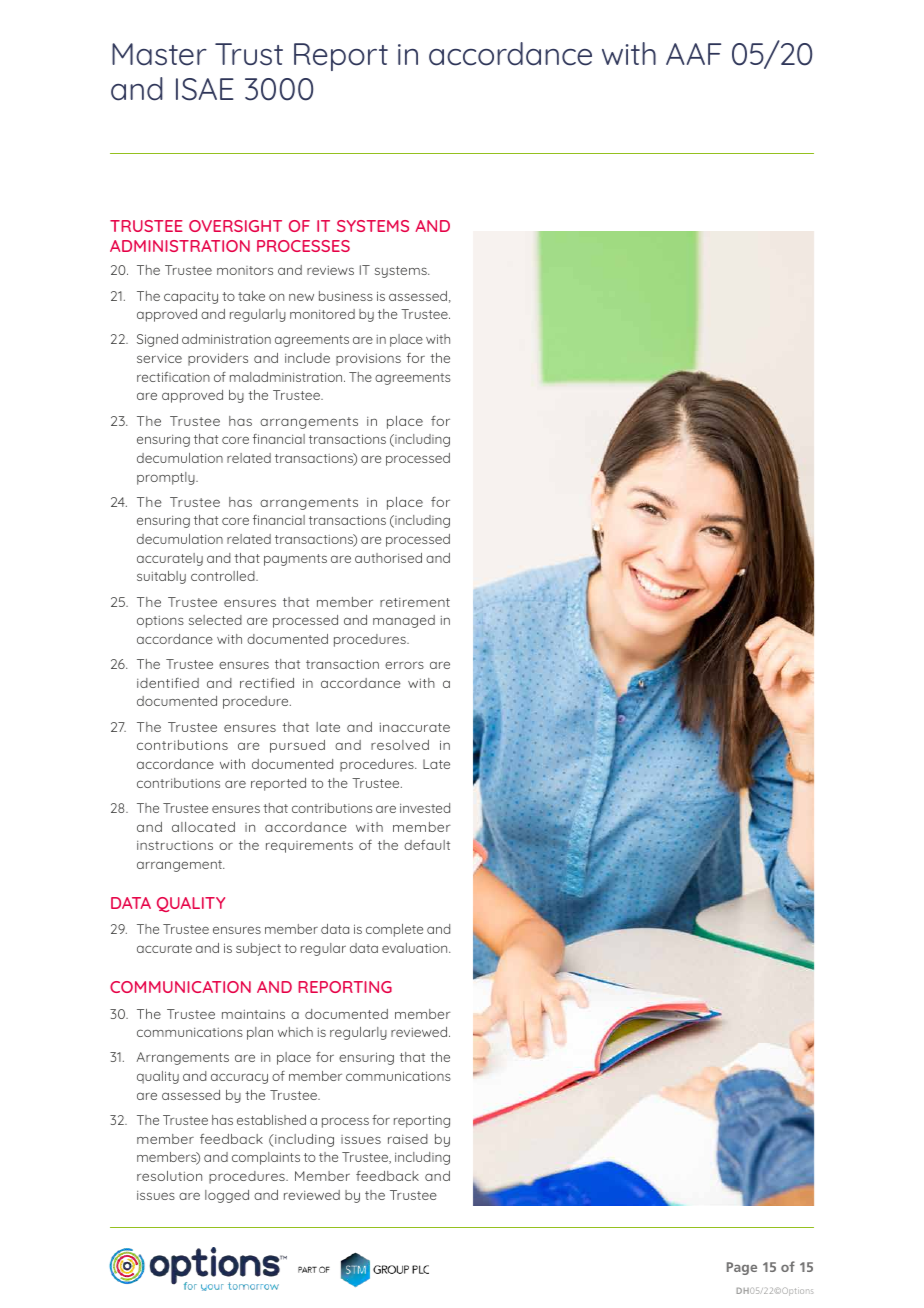 This screenshot has width=924, height=1308. Describe the element at coordinates (415, 602) in the screenshot. I see `retirement` at that location.
